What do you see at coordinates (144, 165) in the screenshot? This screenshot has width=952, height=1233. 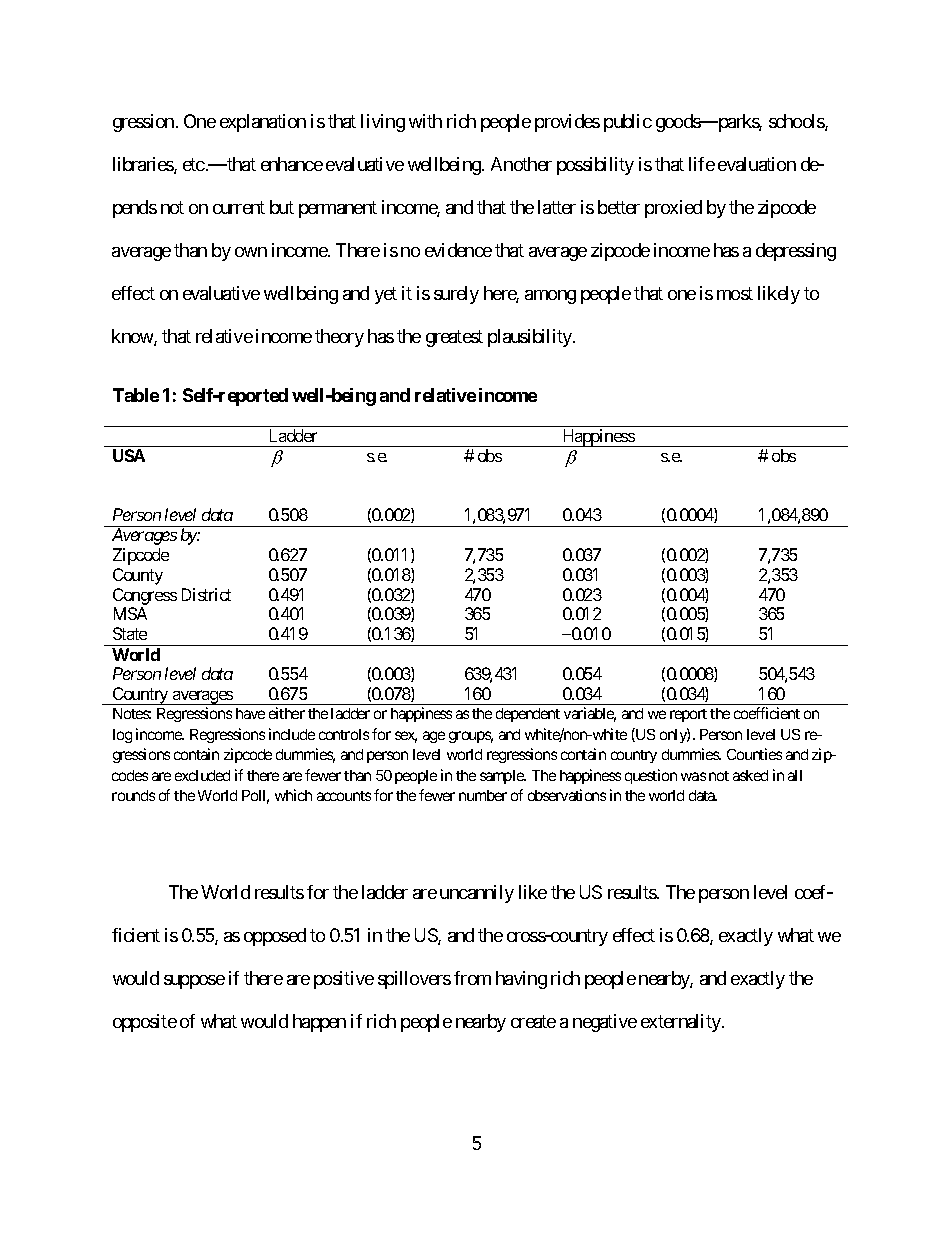 I see `libraries` at bounding box center [144, 165].
